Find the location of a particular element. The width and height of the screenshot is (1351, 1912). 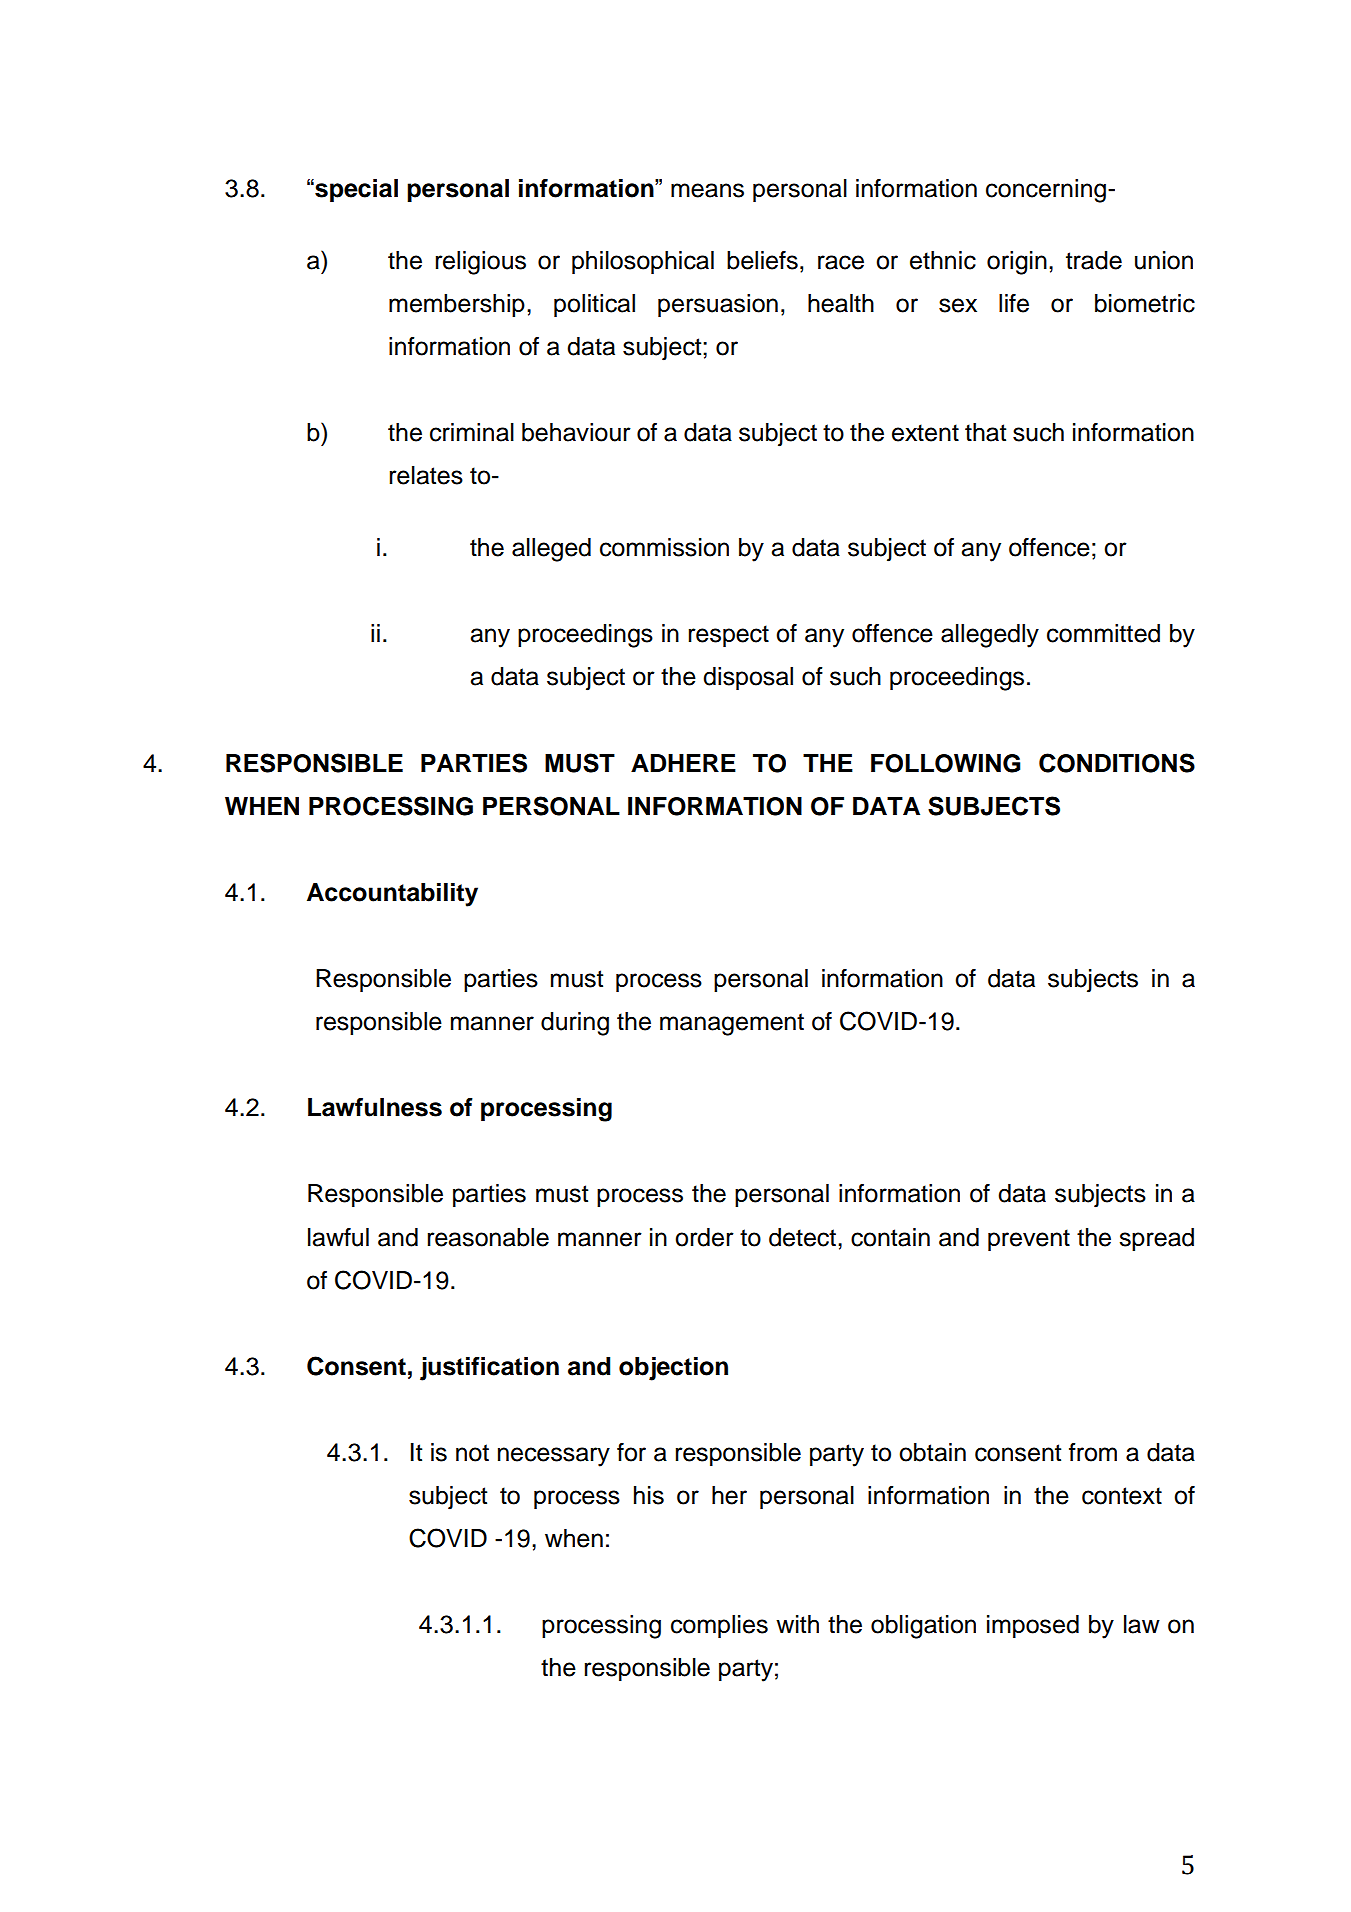

with is located at coordinates (797, 1624).
